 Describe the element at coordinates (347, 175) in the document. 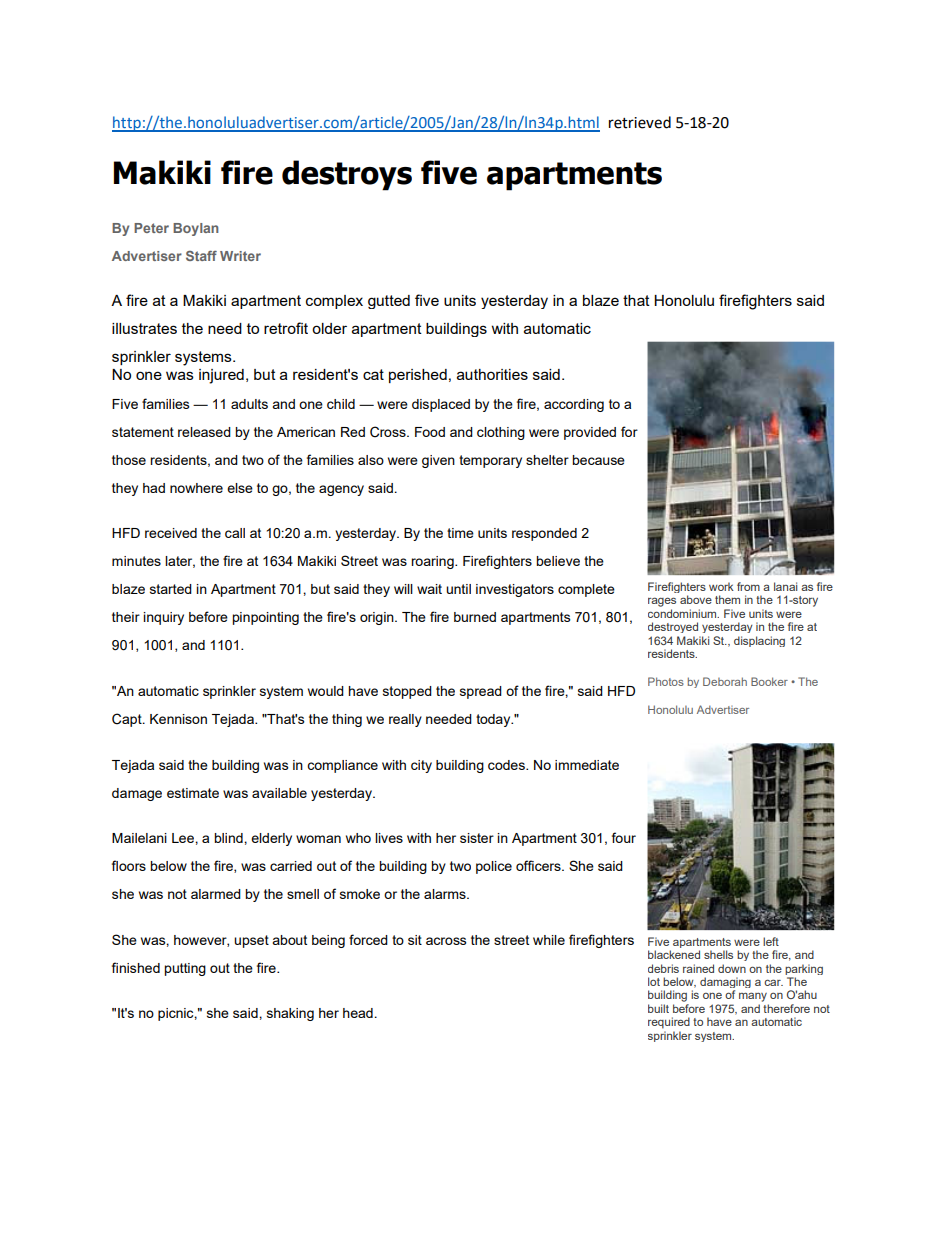

I see `destroys` at that location.
